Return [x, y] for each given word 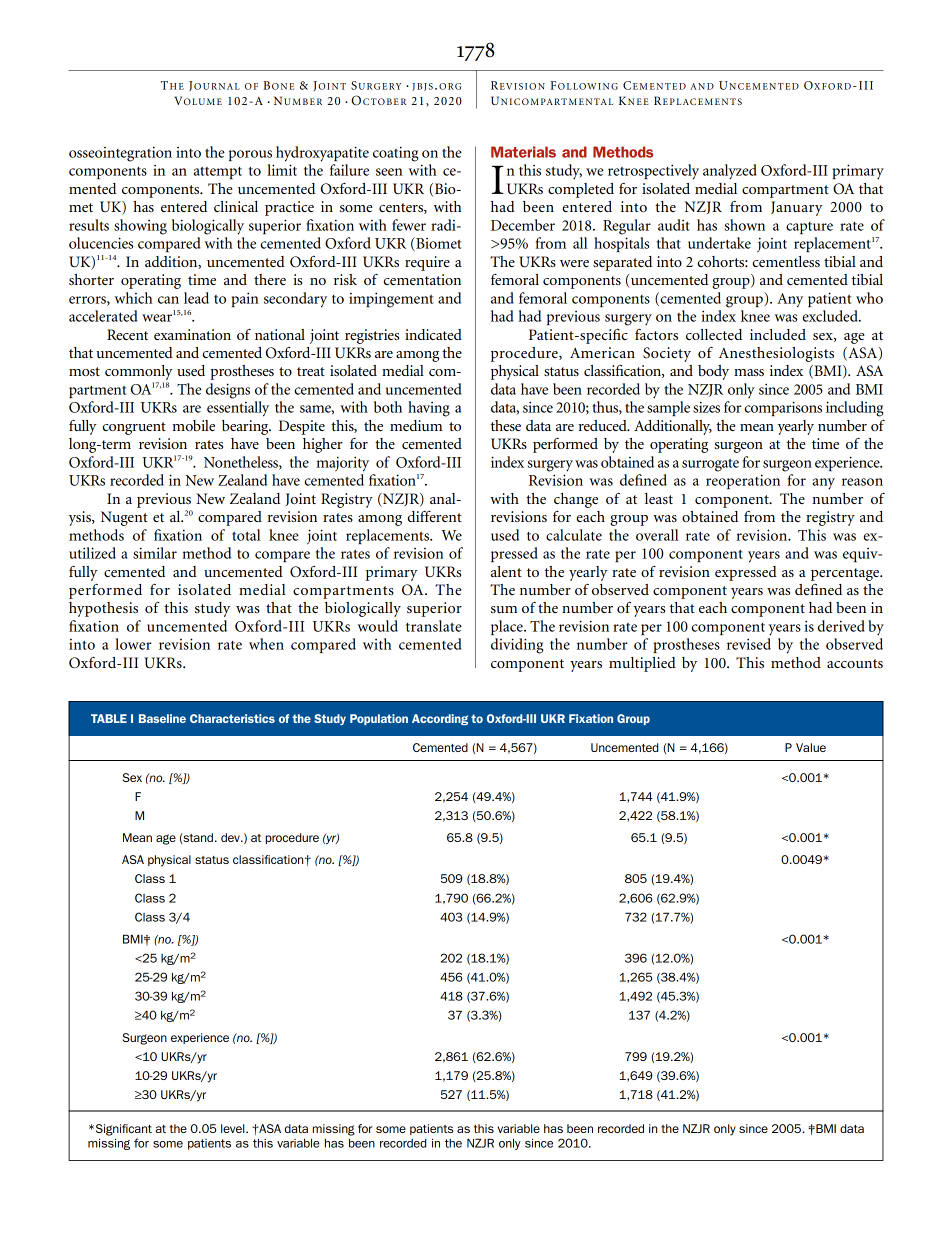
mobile [193, 425]
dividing [517, 646]
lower [133, 644]
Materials [523, 152]
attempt [218, 173]
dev [231, 837]
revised [749, 644]
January [797, 208]
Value [811, 747]
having [429, 409]
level [234, 1128]
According [440, 720]
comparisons [783, 408]
